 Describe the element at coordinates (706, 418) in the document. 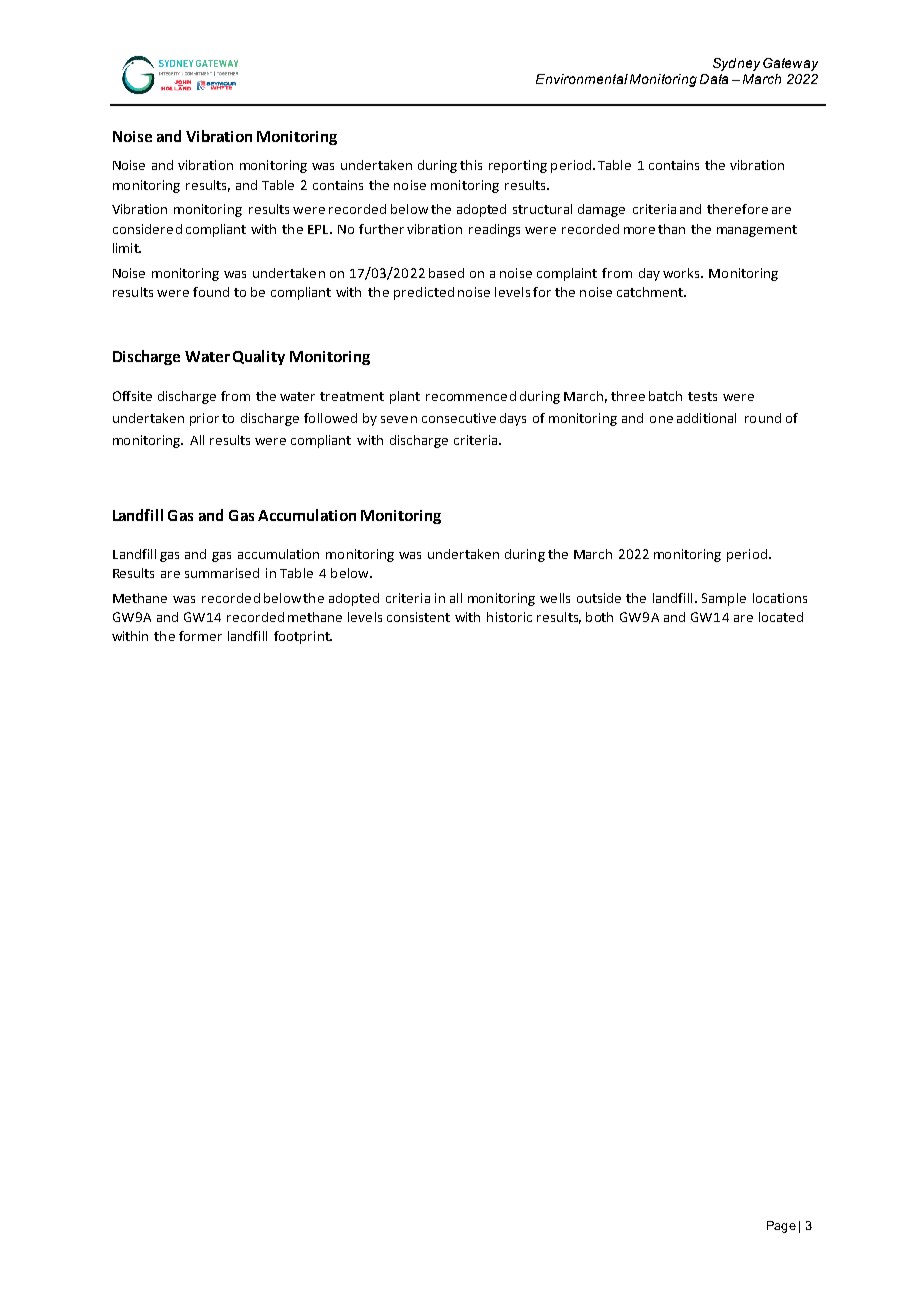

I see `additional` at that location.
